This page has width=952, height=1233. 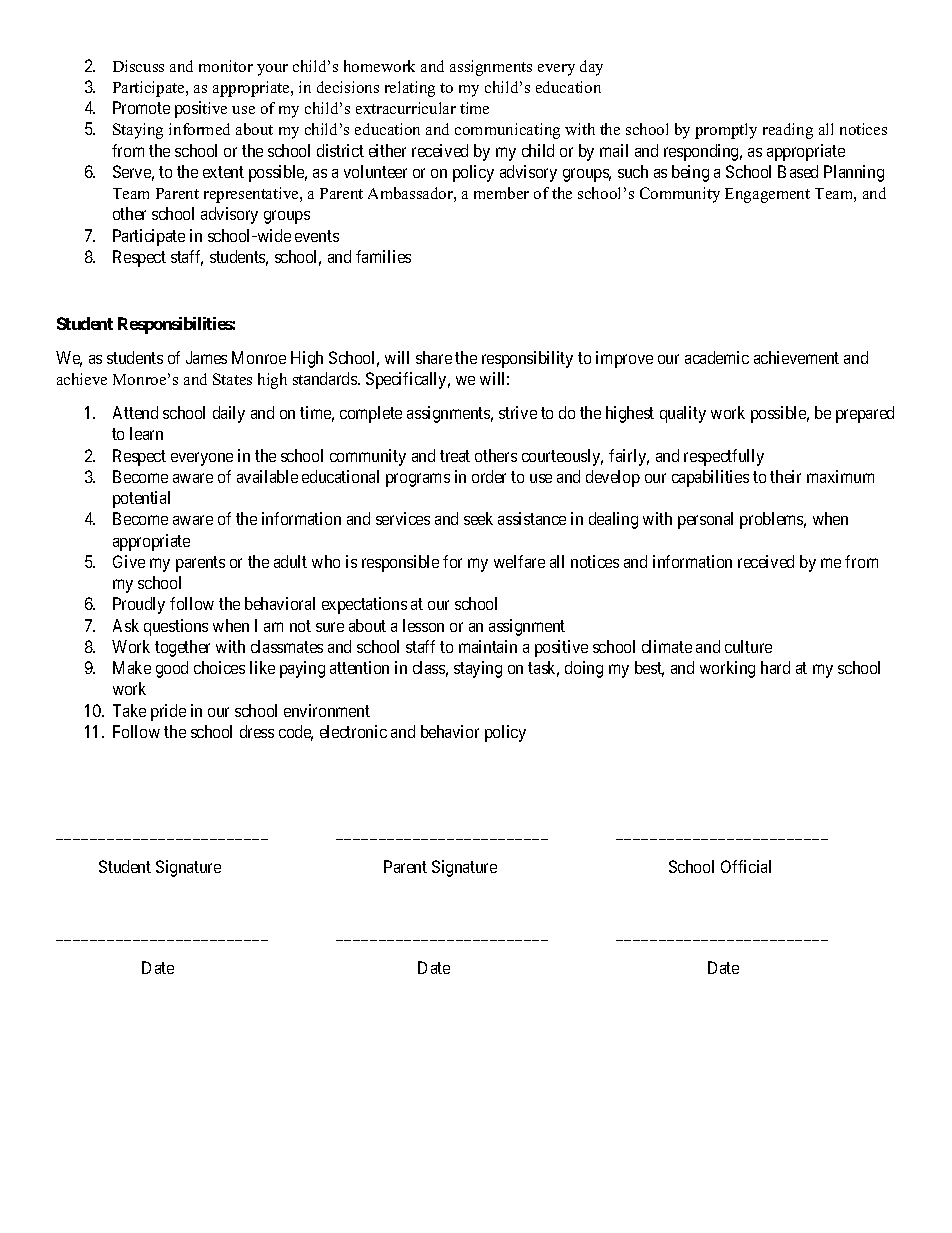 What do you see at coordinates (353, 731) in the page?
I see `electronic` at bounding box center [353, 731].
